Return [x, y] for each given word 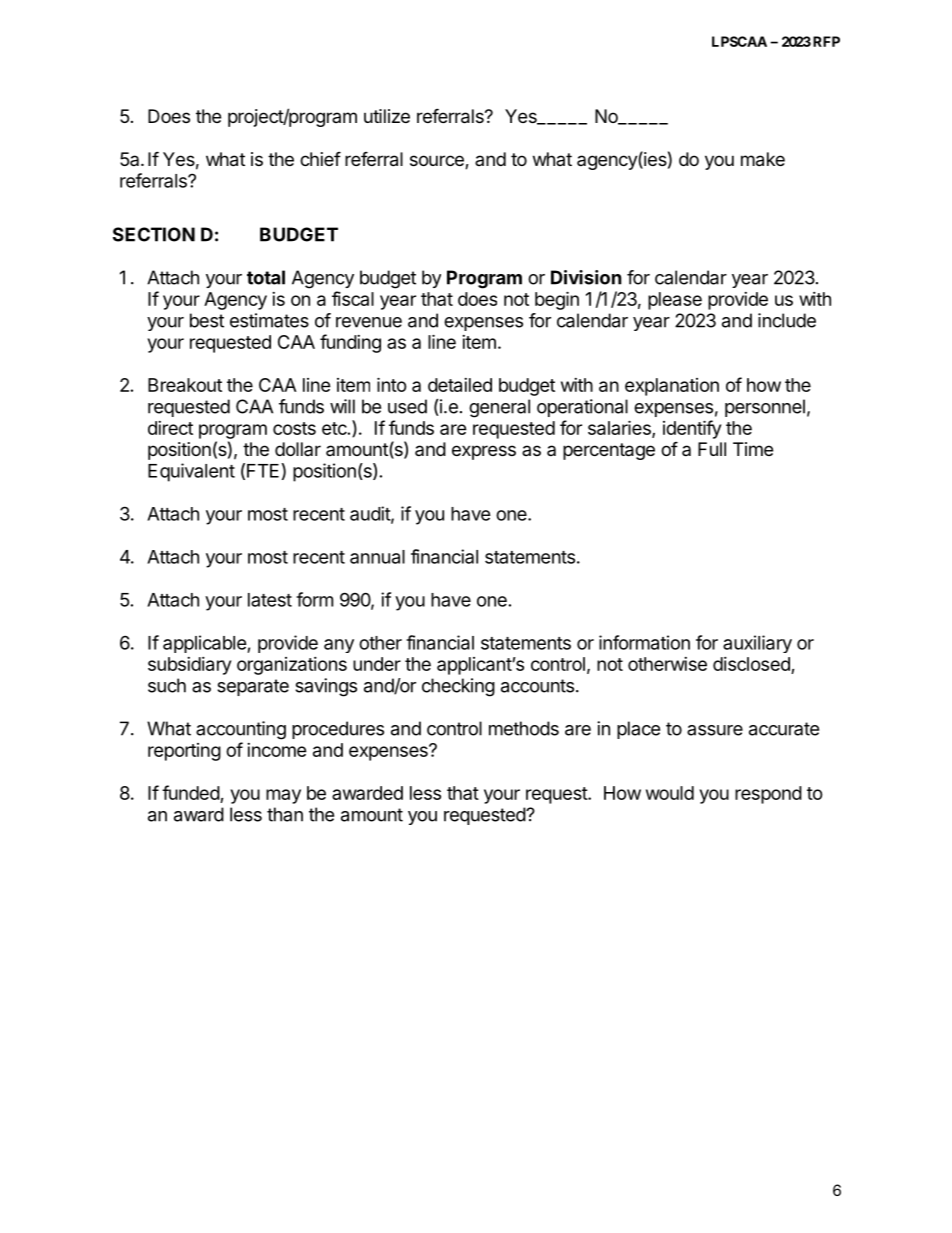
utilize [387, 116]
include [787, 320]
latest [270, 600]
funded [191, 792]
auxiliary [757, 644]
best [207, 320]
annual [377, 557]
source [438, 162]
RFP [826, 41]
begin [557, 300]
